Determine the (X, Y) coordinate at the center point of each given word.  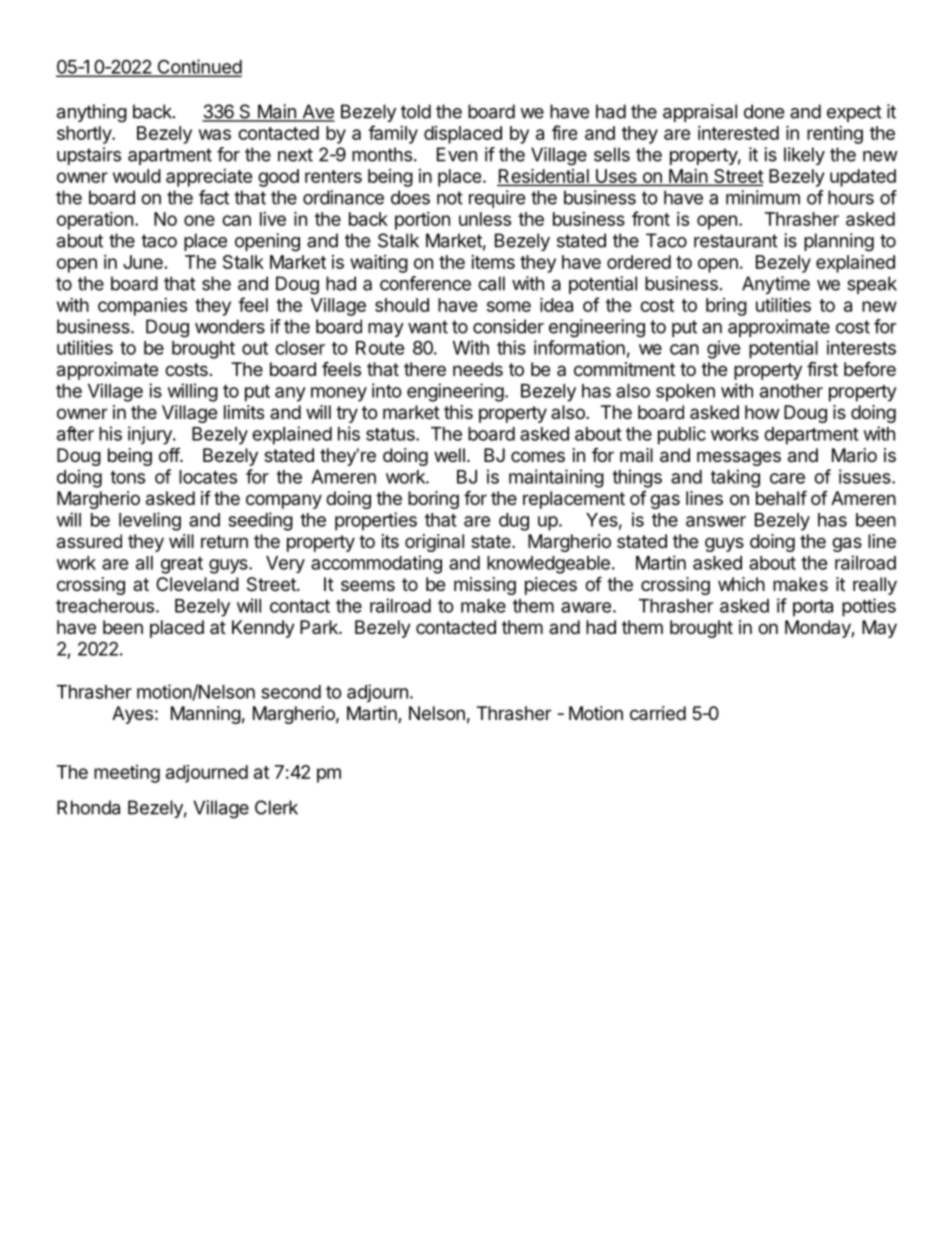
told (416, 111)
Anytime (776, 285)
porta (813, 608)
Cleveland (197, 584)
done (764, 111)
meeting (127, 774)
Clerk (276, 807)
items (493, 262)
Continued (198, 67)
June (143, 262)
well (449, 455)
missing (485, 586)
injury (151, 435)
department (811, 436)
